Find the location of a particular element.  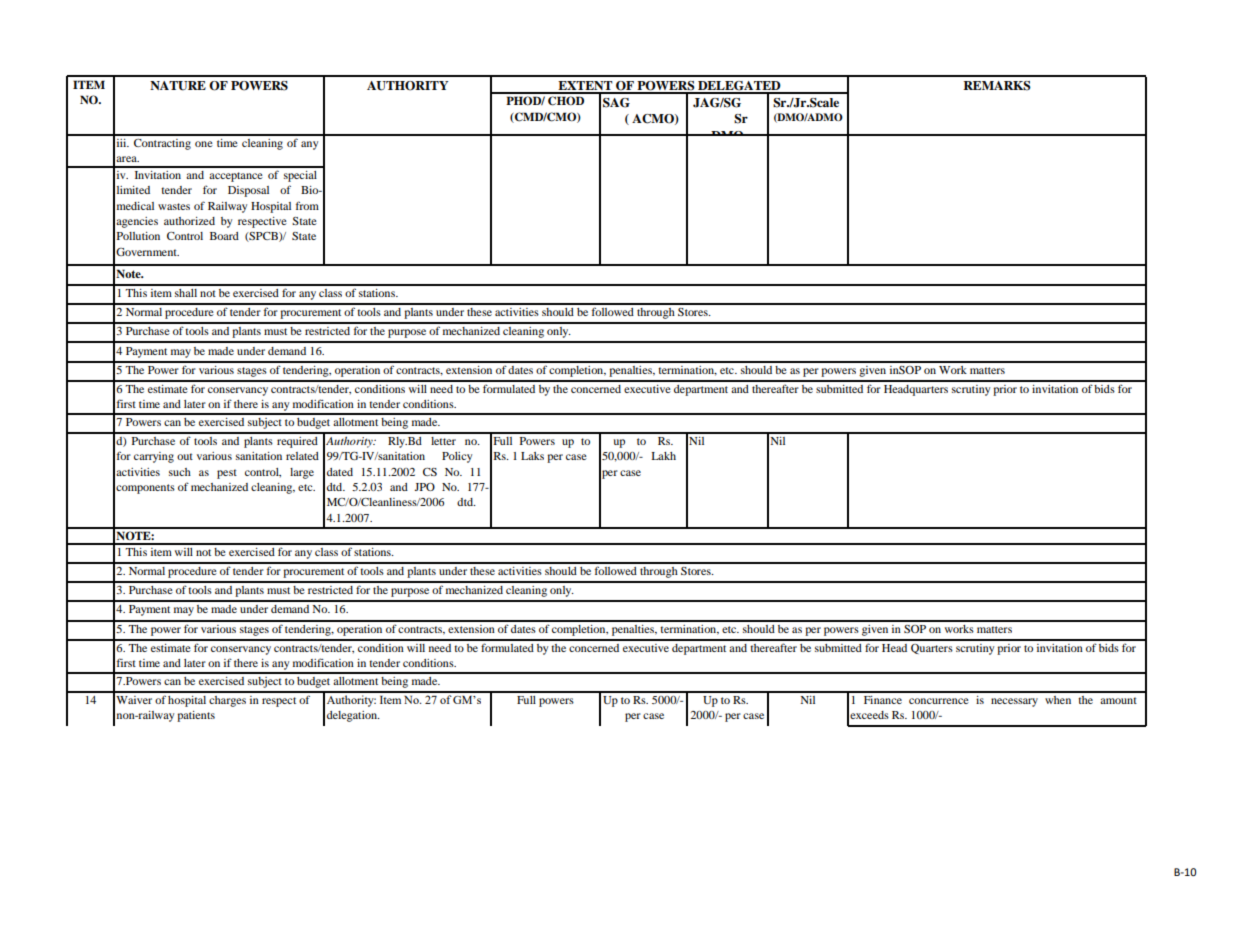

concurrence is located at coordinates (939, 701).
